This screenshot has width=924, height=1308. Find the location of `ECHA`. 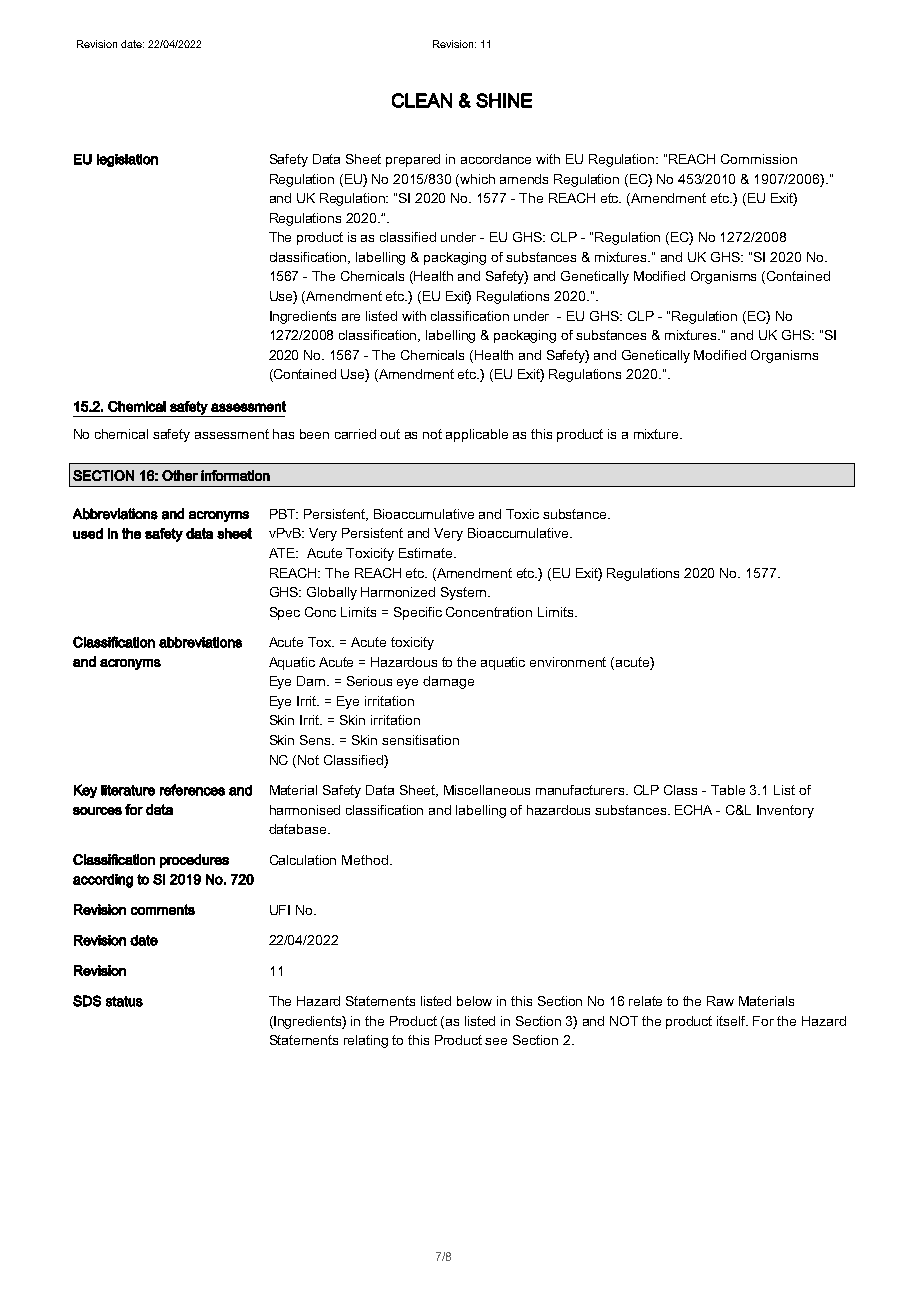

ECHA is located at coordinates (693, 810).
